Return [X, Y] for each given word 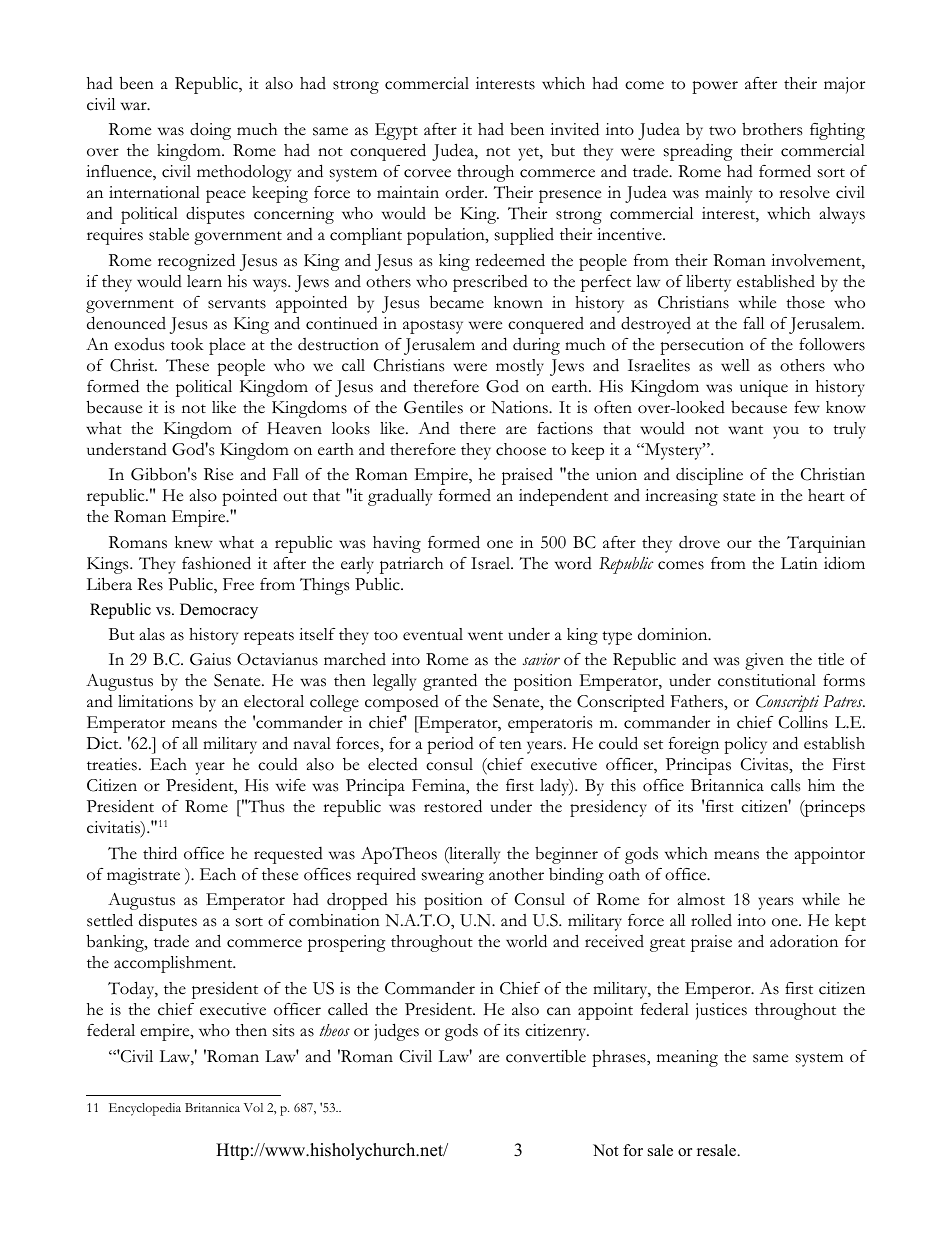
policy [745, 745]
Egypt [396, 131]
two [722, 131]
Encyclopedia [145, 1109]
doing [210, 131]
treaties [112, 764]
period [450, 745]
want [745, 430]
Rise [218, 474]
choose [521, 449]
